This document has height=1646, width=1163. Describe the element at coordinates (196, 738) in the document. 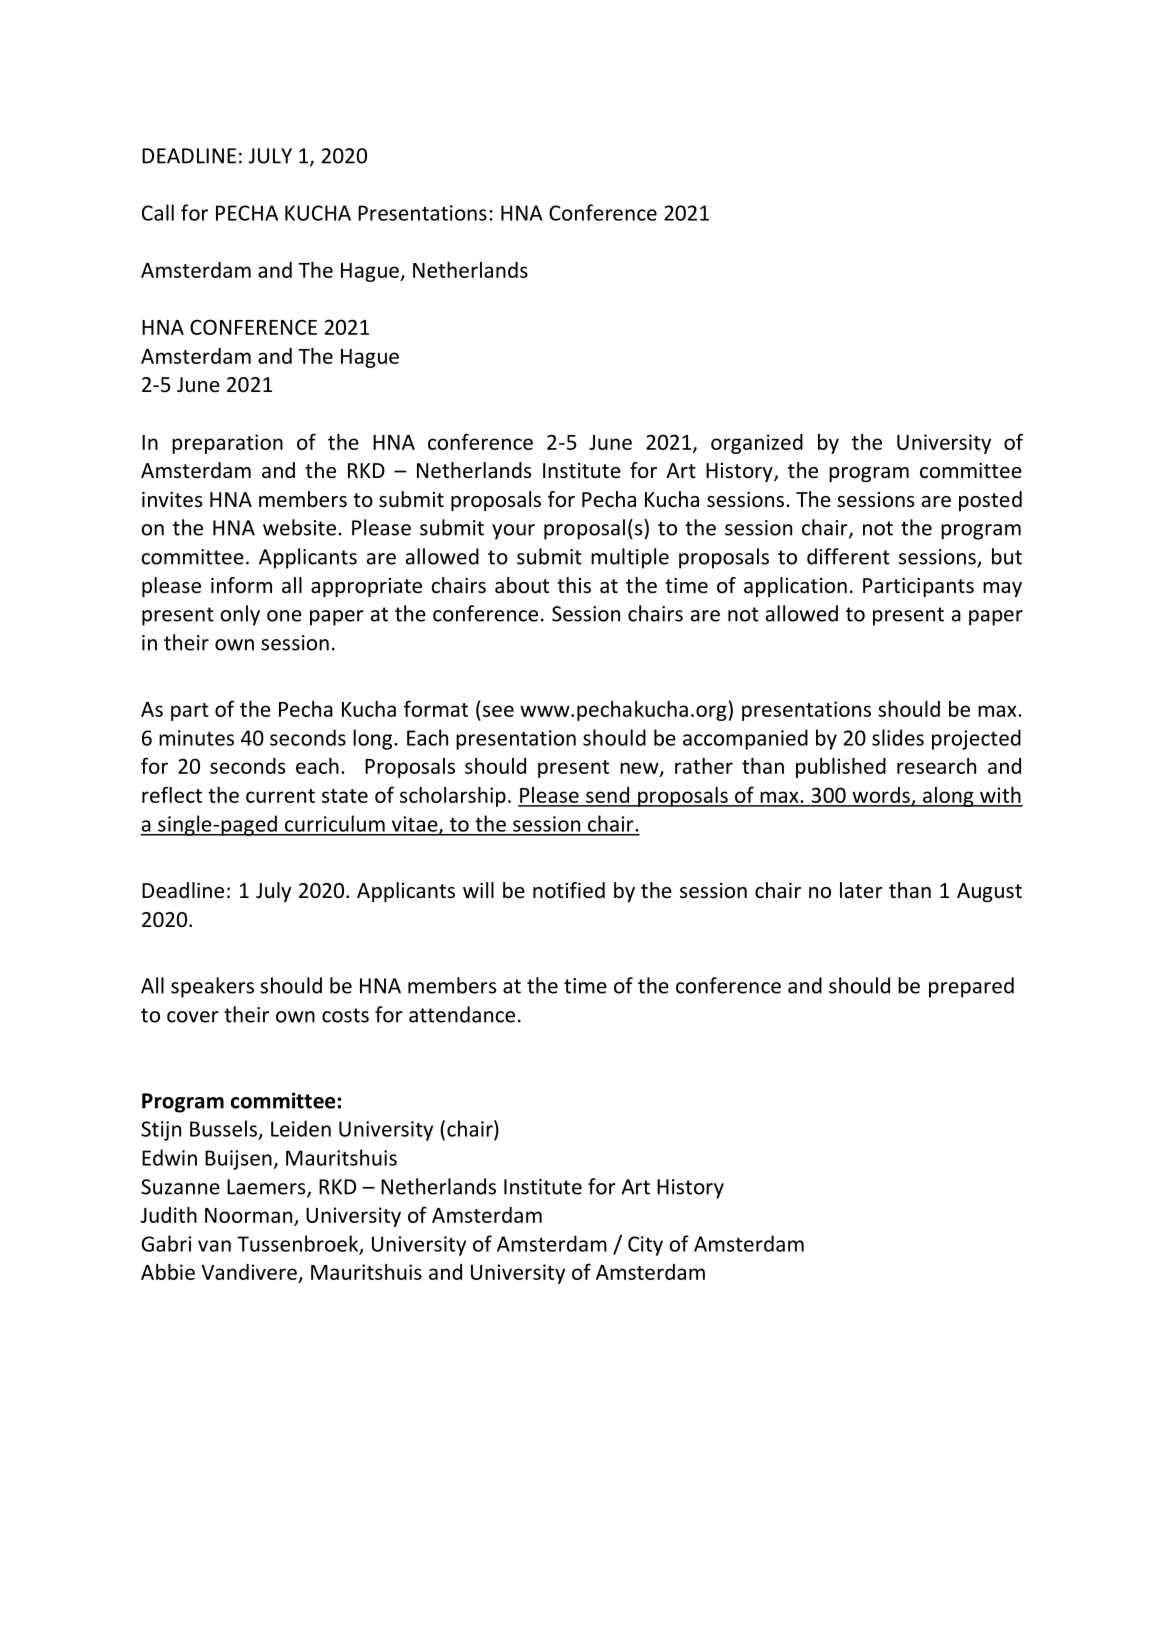

I see `minutes` at that location.
